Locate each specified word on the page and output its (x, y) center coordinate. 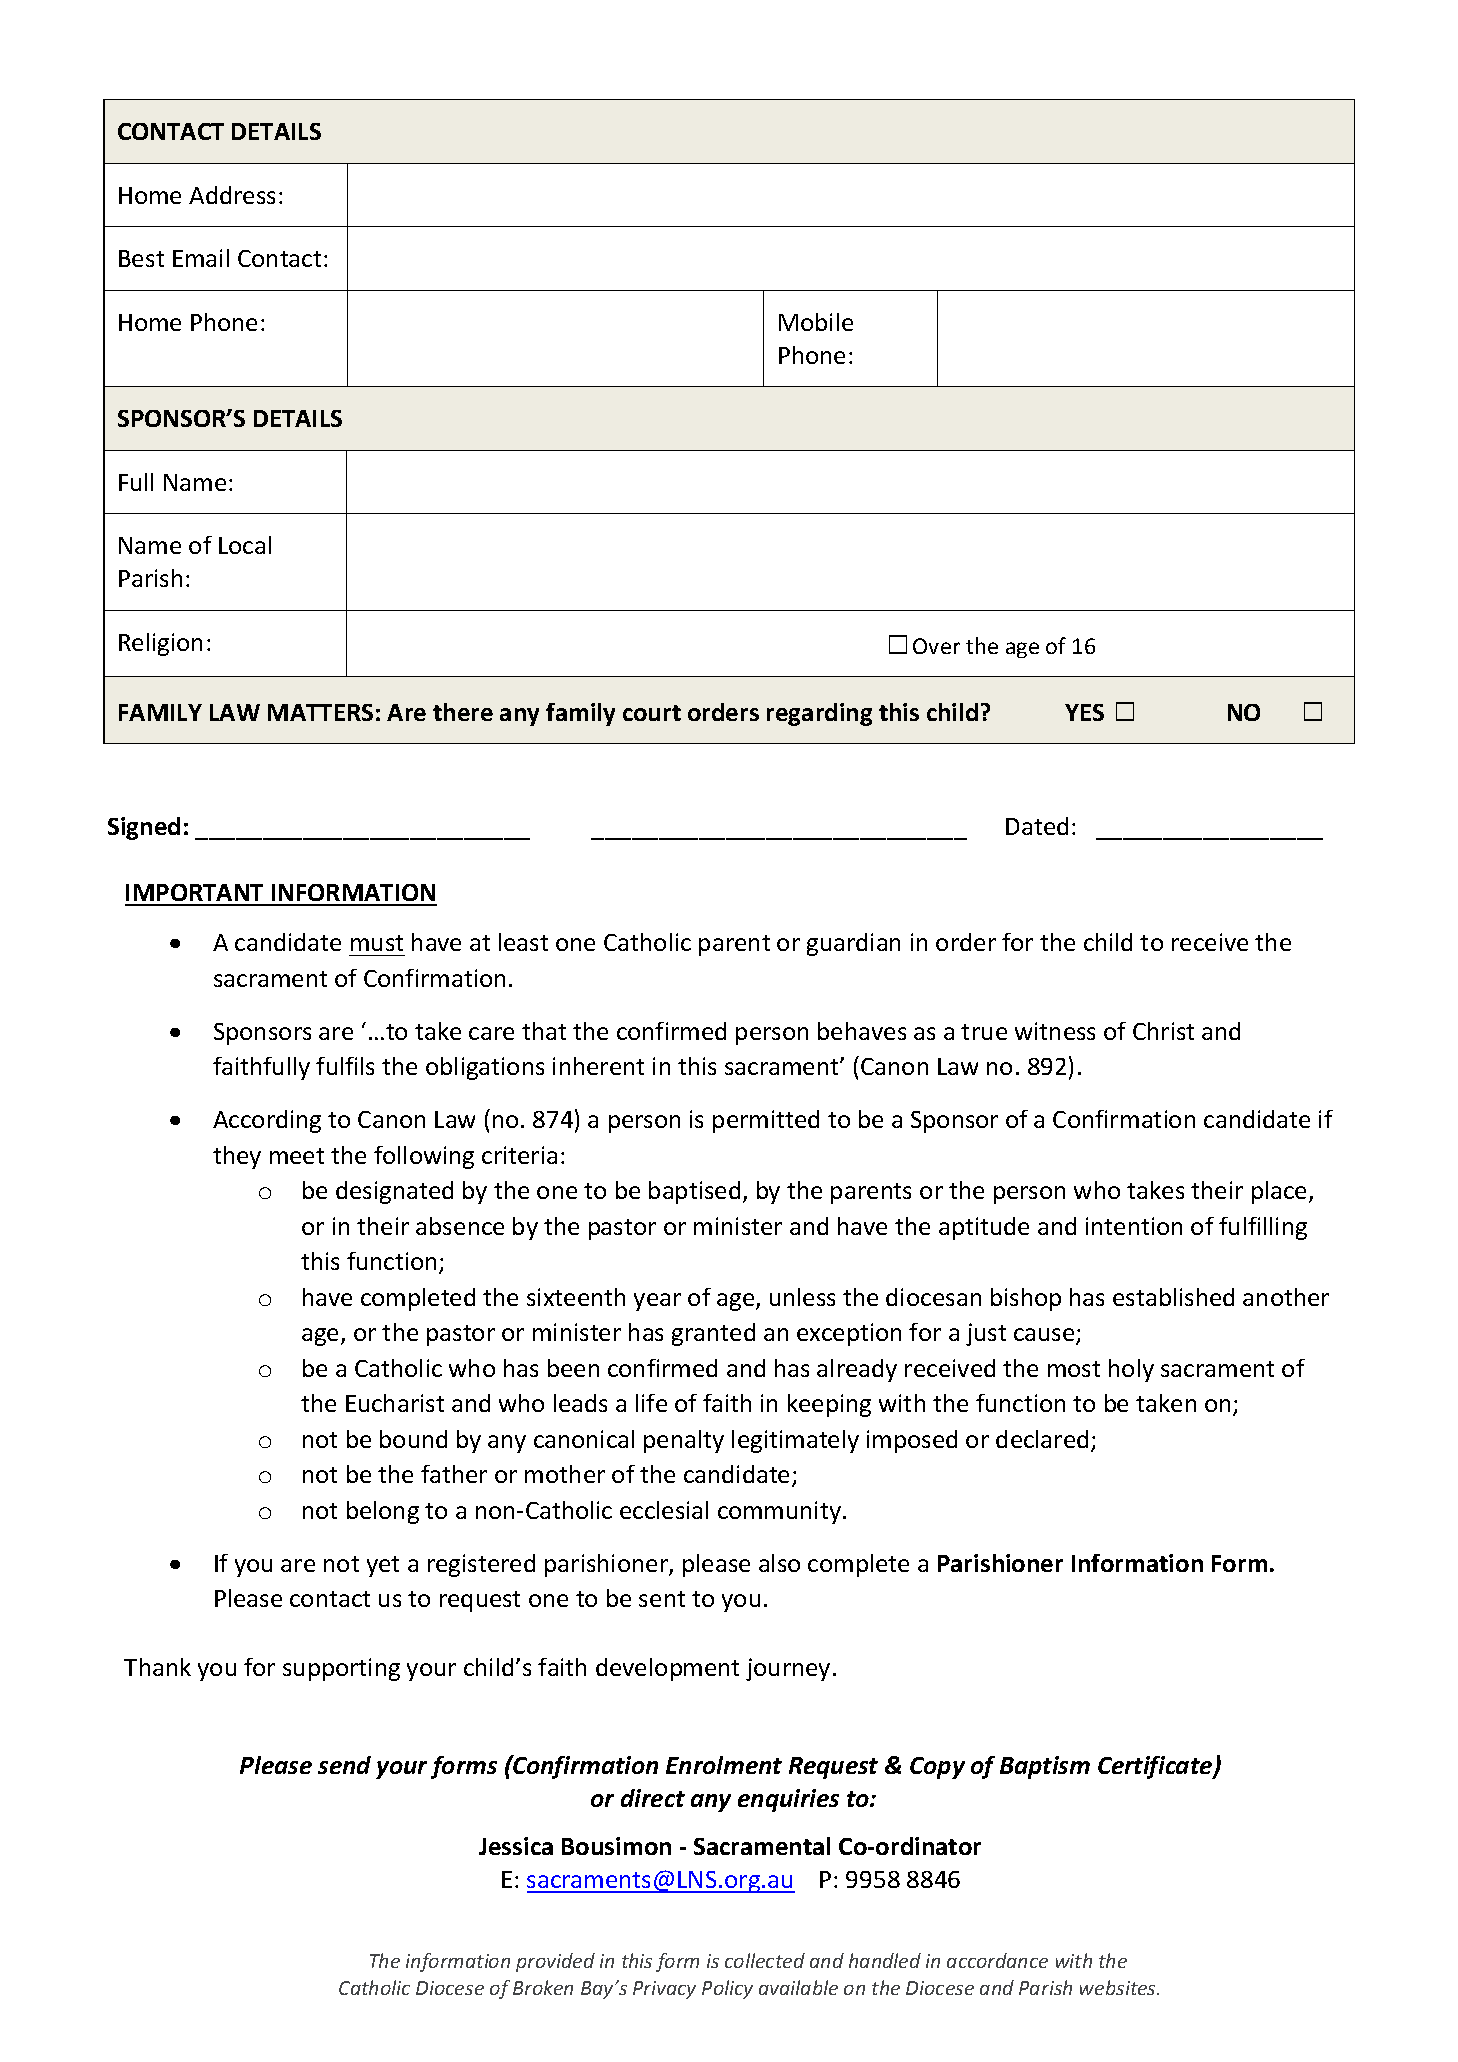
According (267, 1121)
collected (765, 1960)
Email (201, 258)
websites (1119, 1987)
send (344, 1765)
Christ (1163, 1031)
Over (936, 646)
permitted (766, 1121)
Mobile (816, 322)
